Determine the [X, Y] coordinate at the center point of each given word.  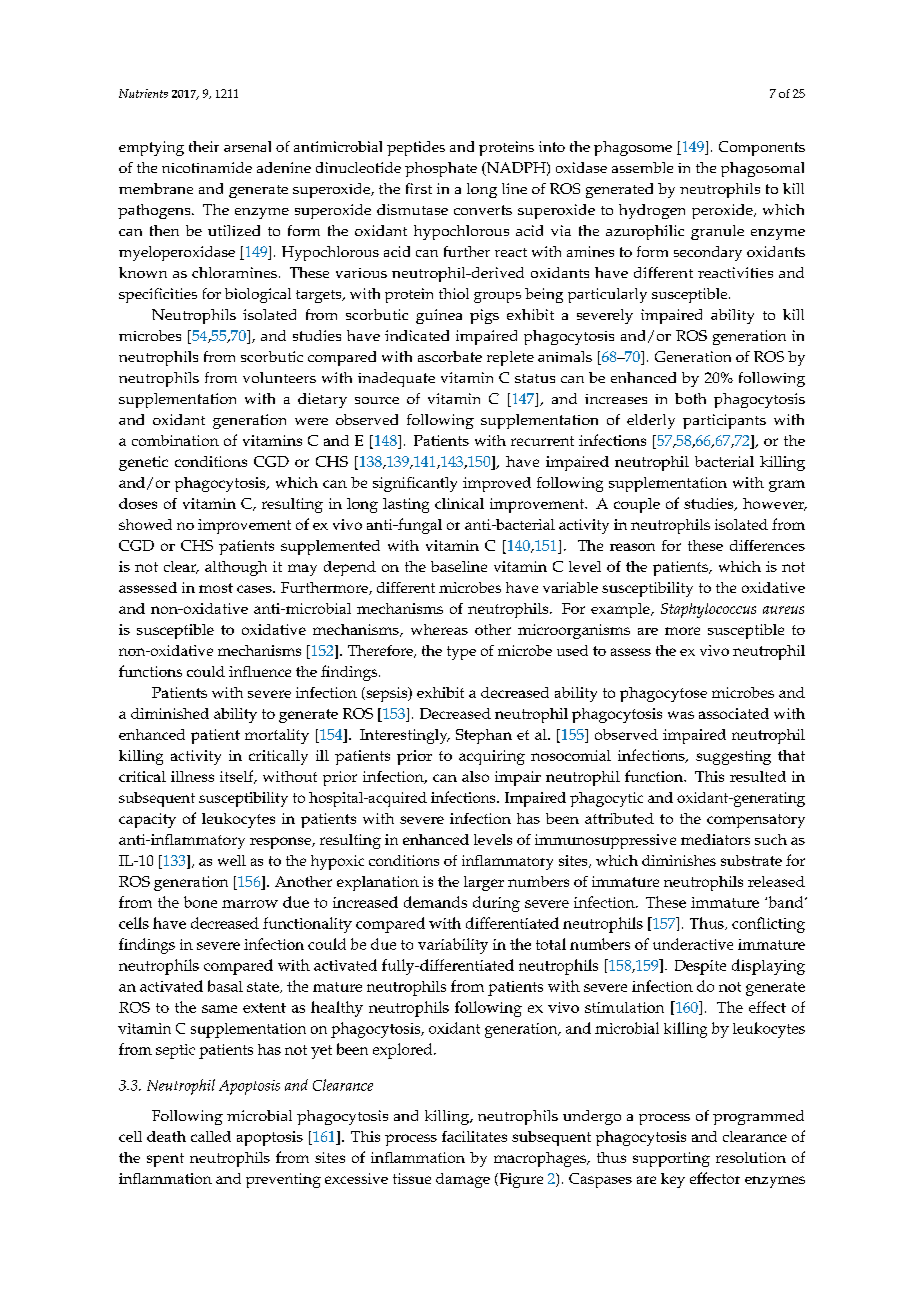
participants [724, 421]
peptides [416, 148]
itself [238, 777]
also [475, 776]
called [211, 1136]
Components [762, 148]
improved [497, 484]
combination [175, 440]
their [204, 146]
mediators [715, 839]
